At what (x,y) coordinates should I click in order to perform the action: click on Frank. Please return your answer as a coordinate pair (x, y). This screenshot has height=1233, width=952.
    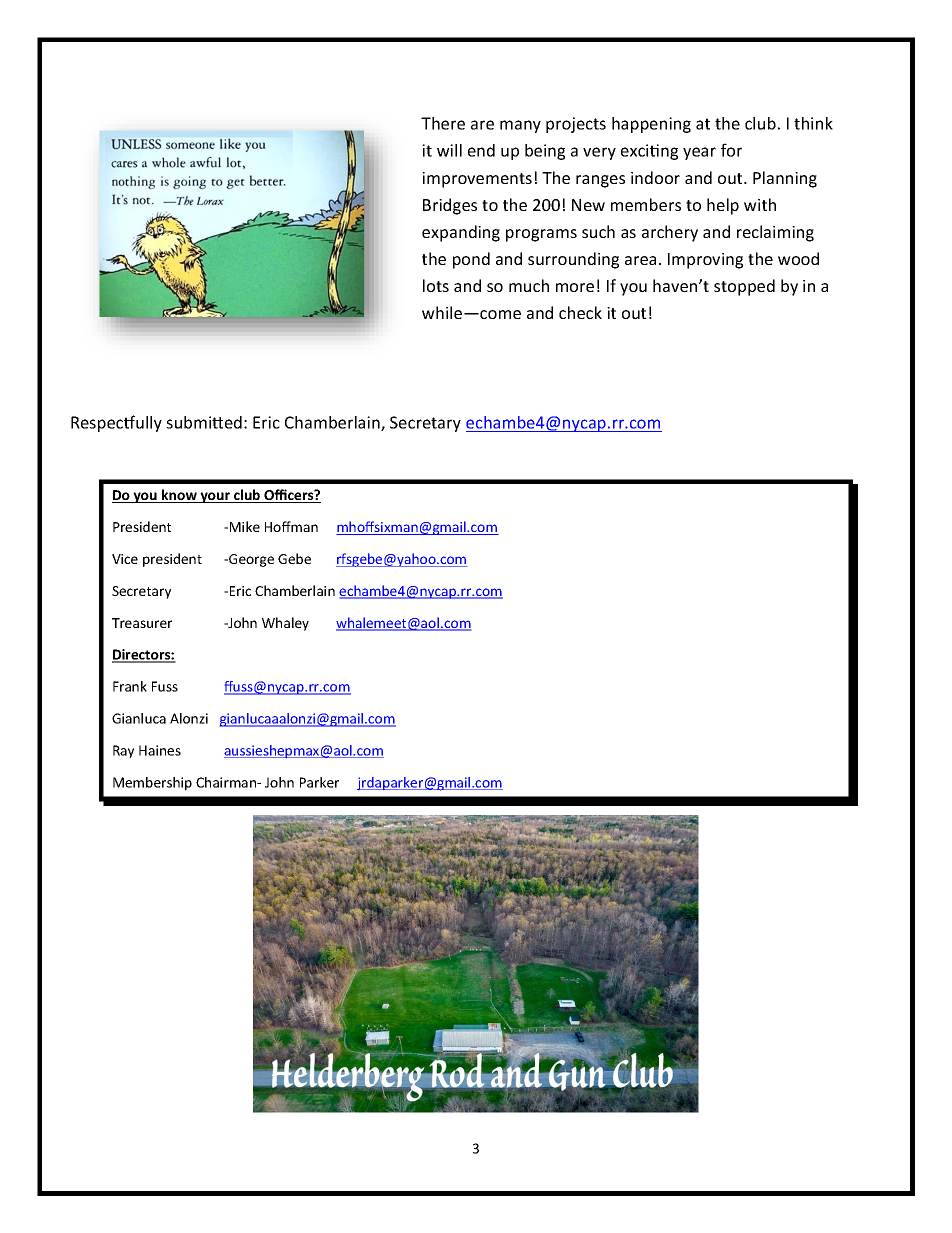
    Looking at the image, I should click on (130, 686).
